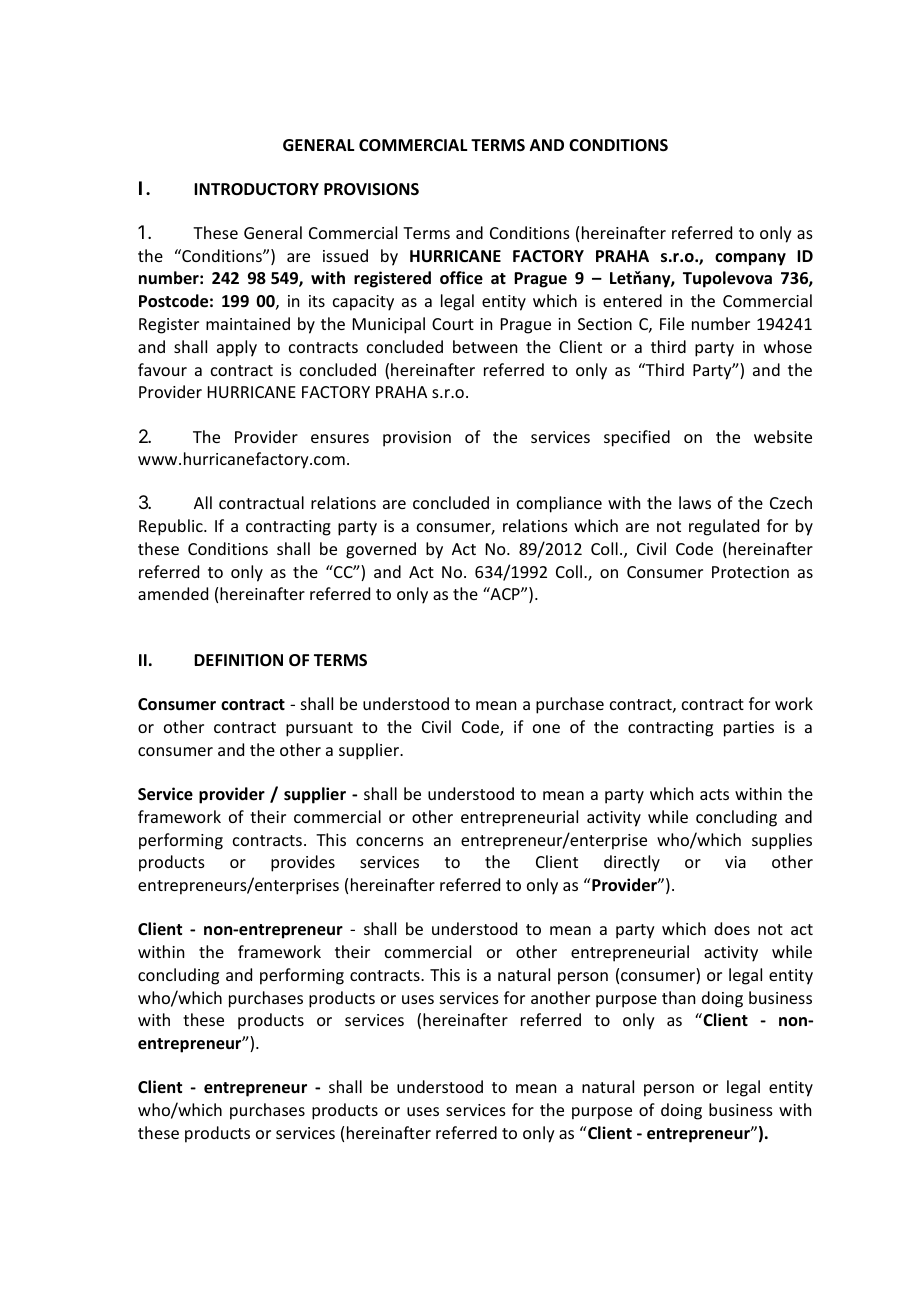 The image size is (924, 1308). Describe the element at coordinates (381, 550) in the image. I see `governed` at that location.
